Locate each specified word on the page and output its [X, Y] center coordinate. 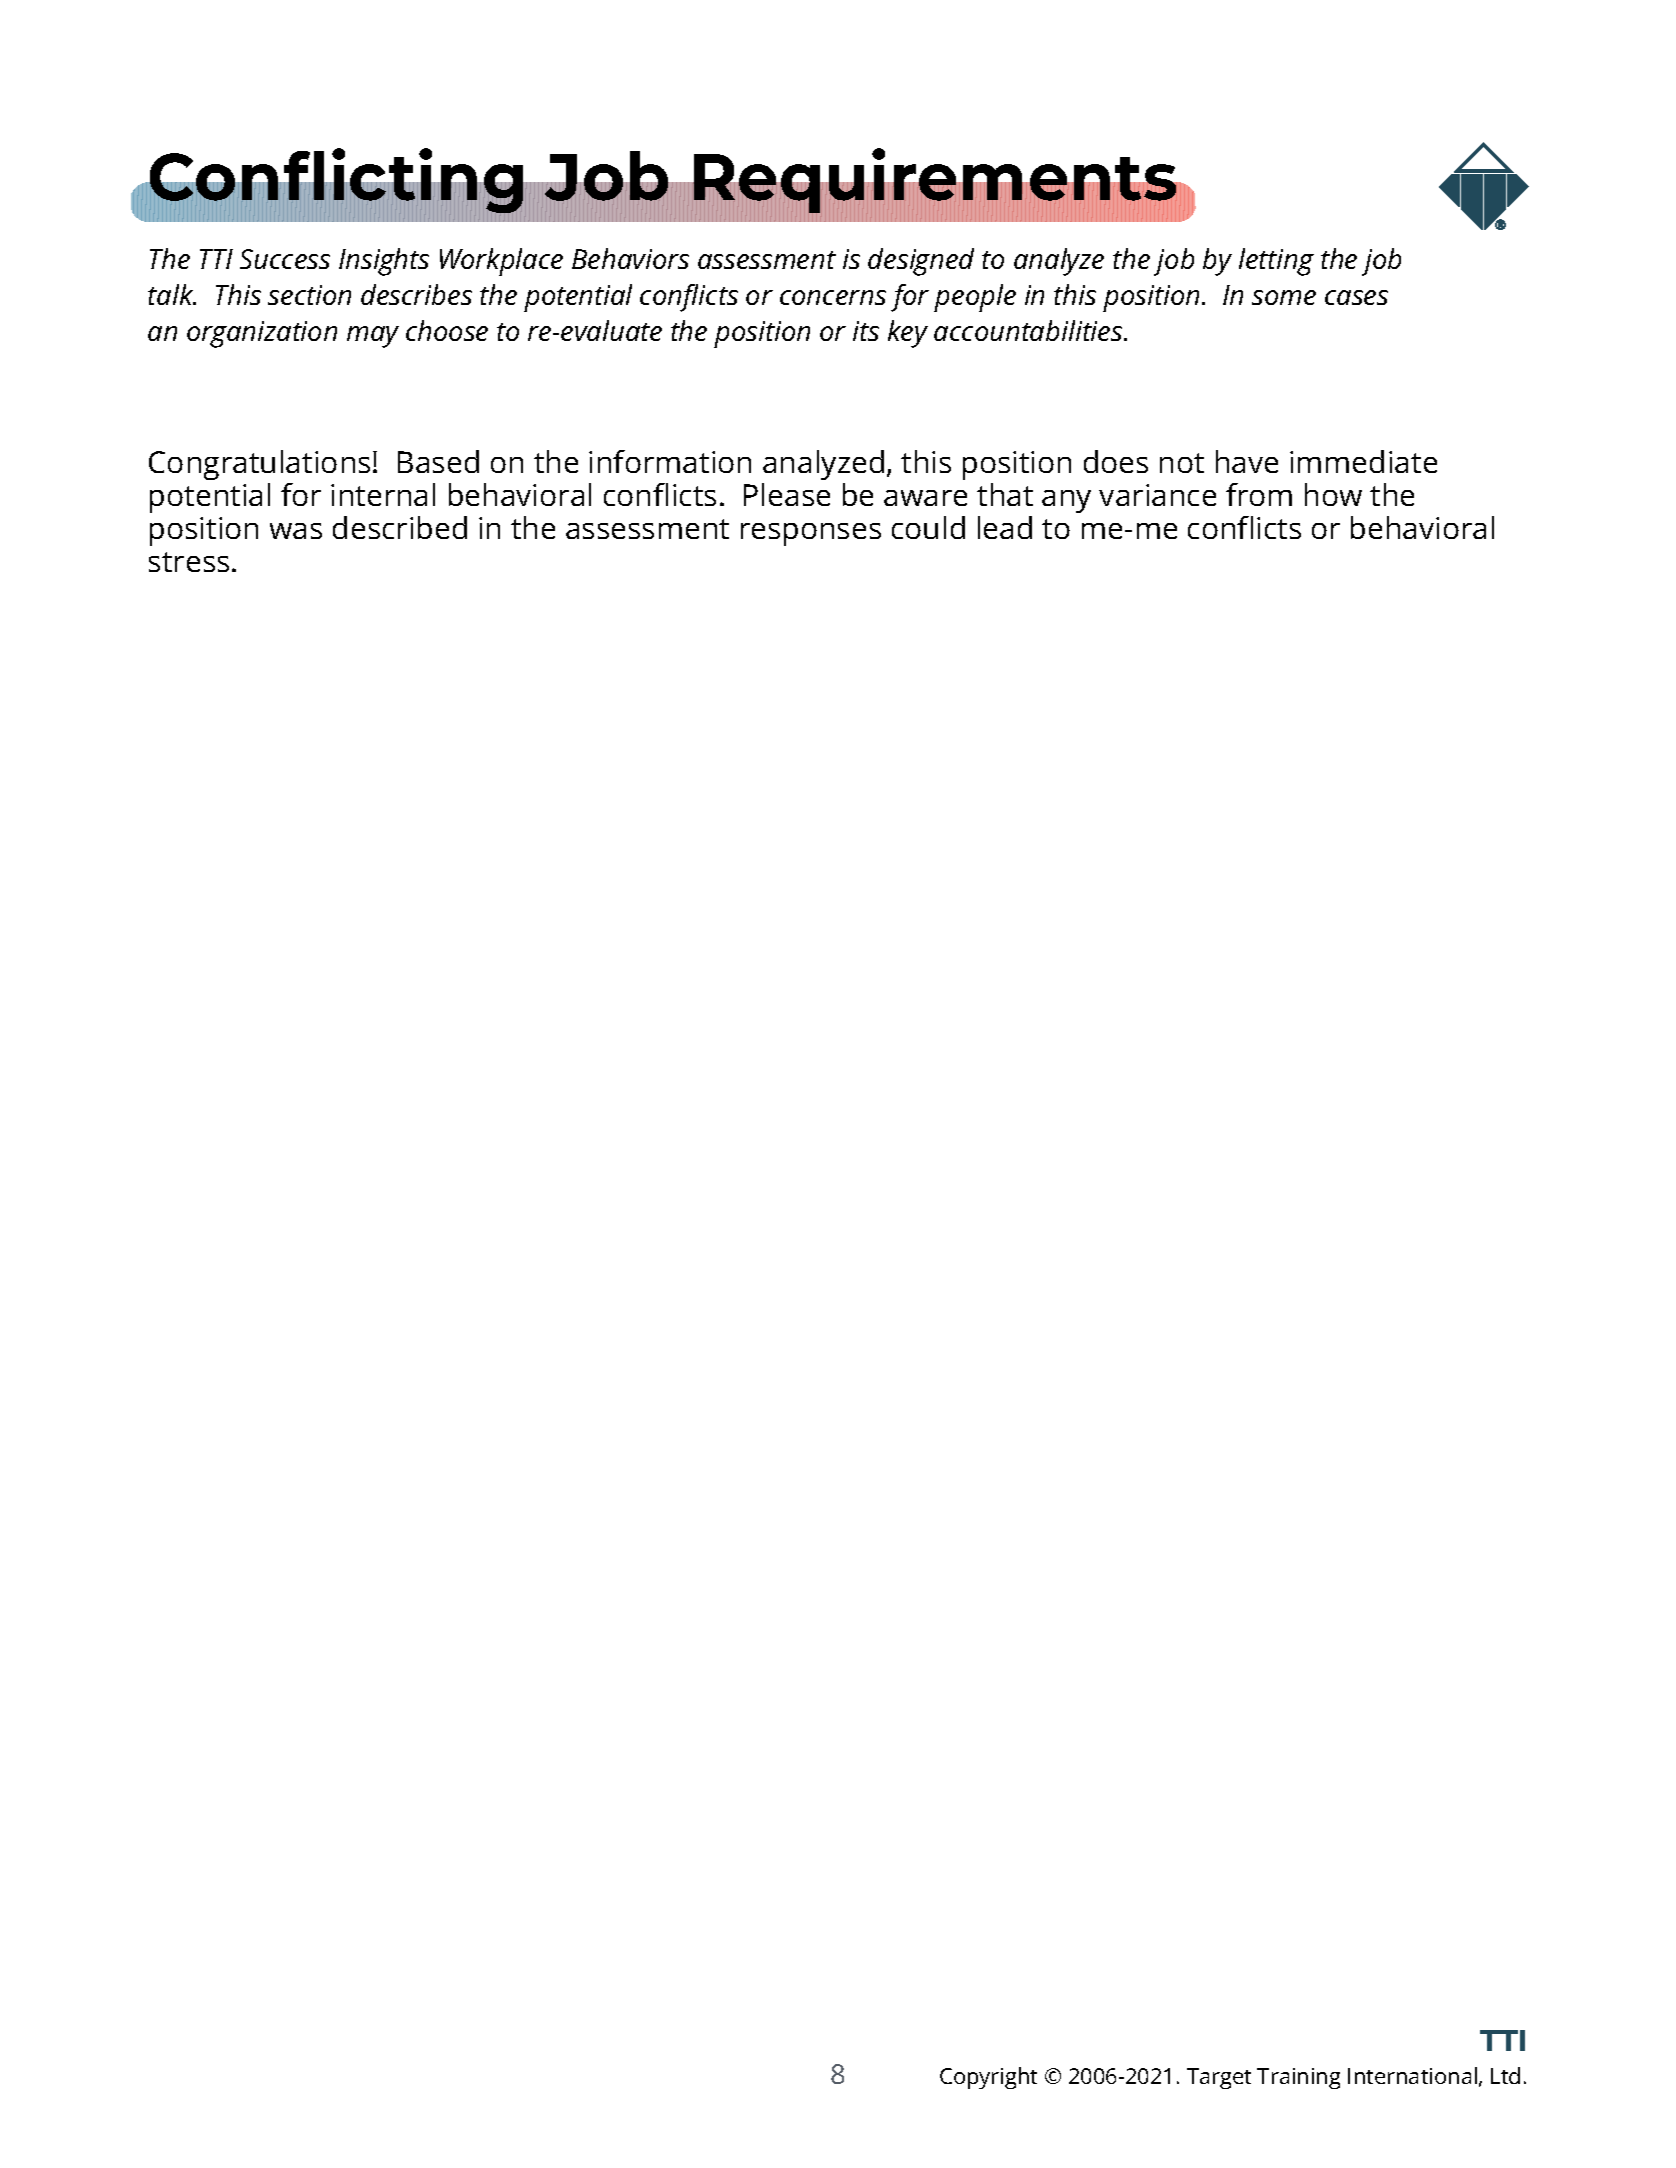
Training [1298, 2078]
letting [1276, 262]
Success [285, 259]
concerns [833, 297]
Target [1219, 2078]
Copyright [988, 2078]
